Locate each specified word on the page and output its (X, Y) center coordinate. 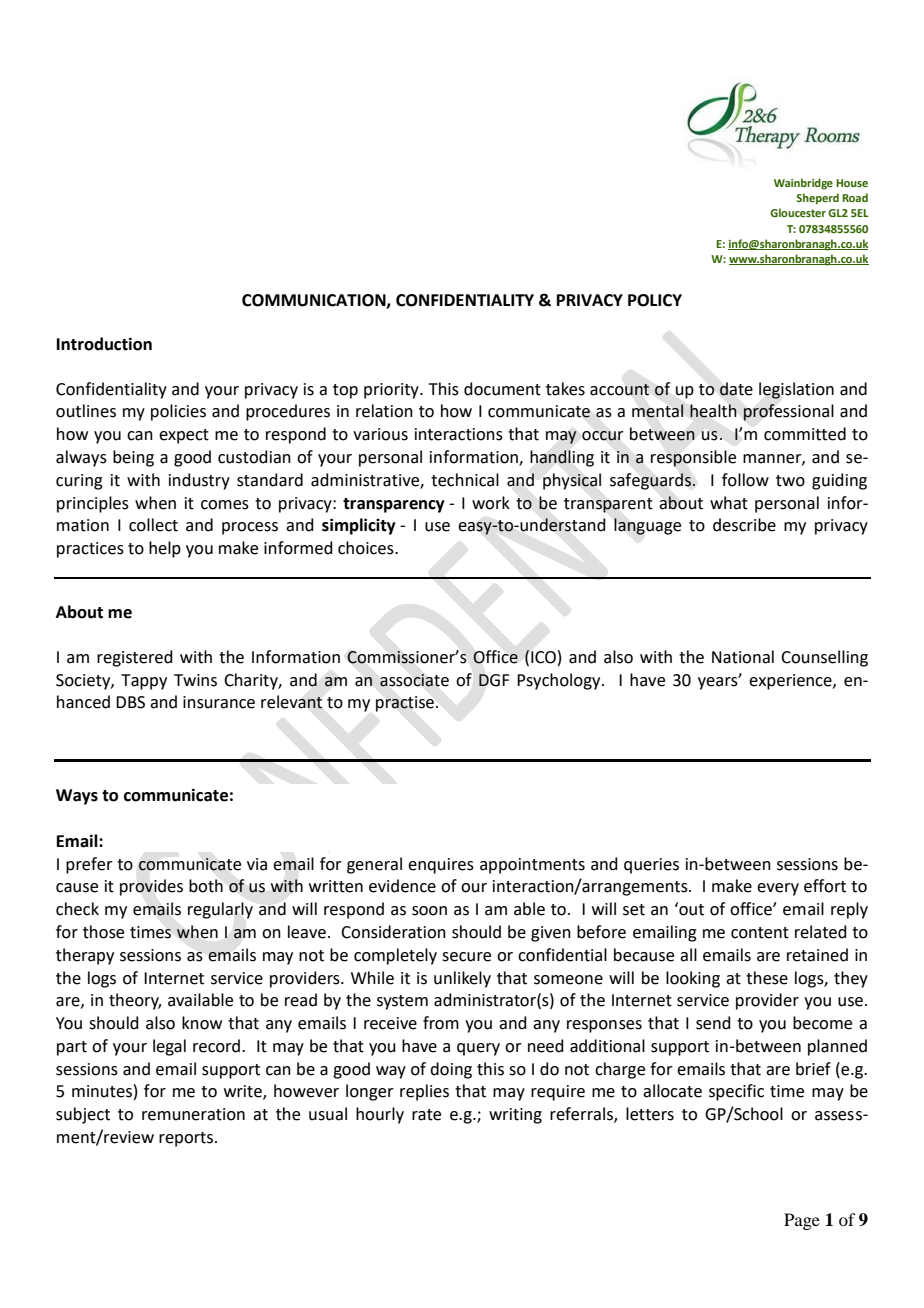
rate (426, 1115)
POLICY (655, 300)
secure (466, 957)
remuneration (193, 1114)
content (760, 933)
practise (405, 704)
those (103, 932)
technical (465, 480)
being (133, 458)
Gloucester (798, 212)
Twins (195, 680)
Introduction (104, 344)
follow (745, 480)
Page (802, 1221)
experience (791, 682)
